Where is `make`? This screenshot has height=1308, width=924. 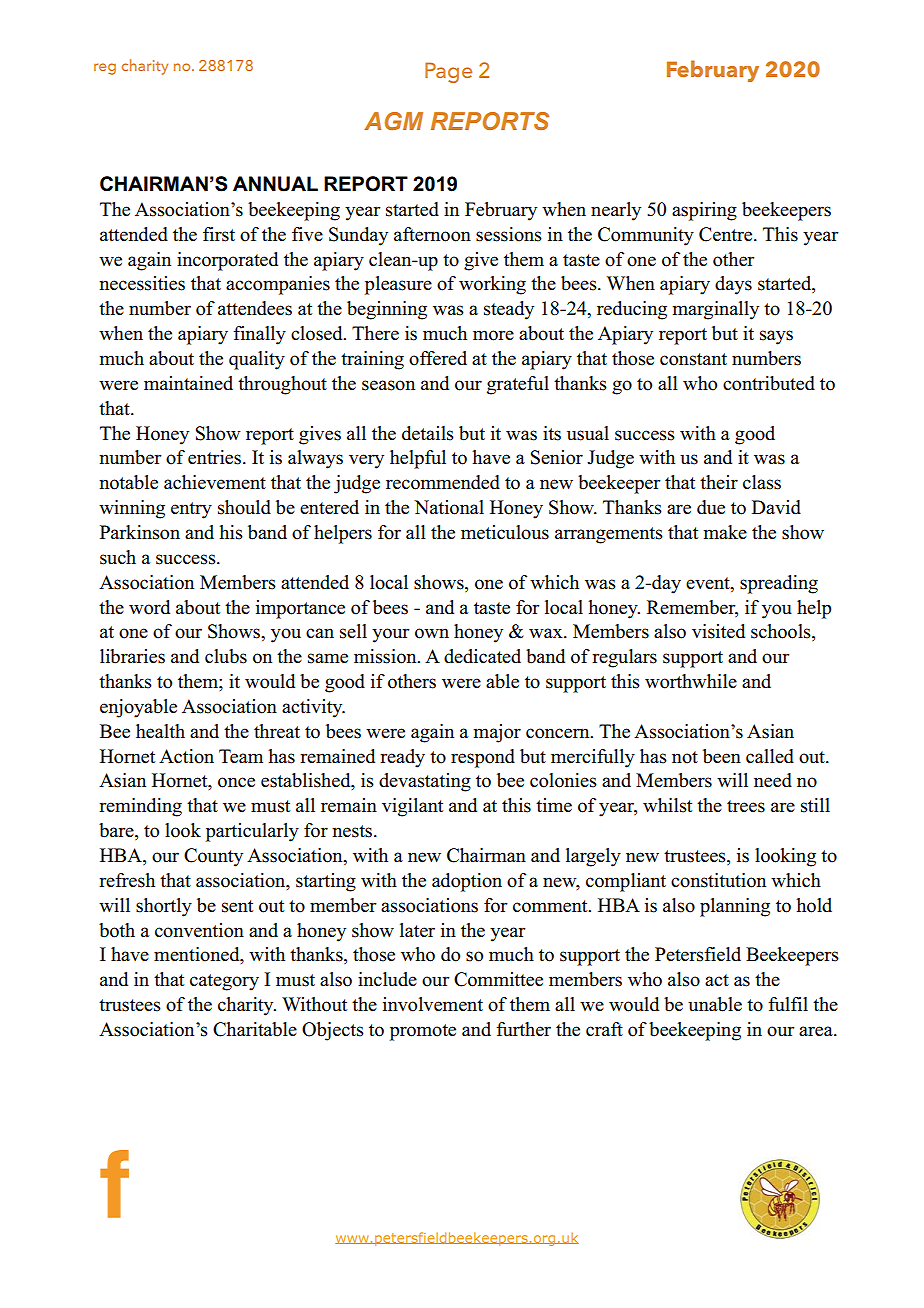 make is located at coordinates (725, 532).
